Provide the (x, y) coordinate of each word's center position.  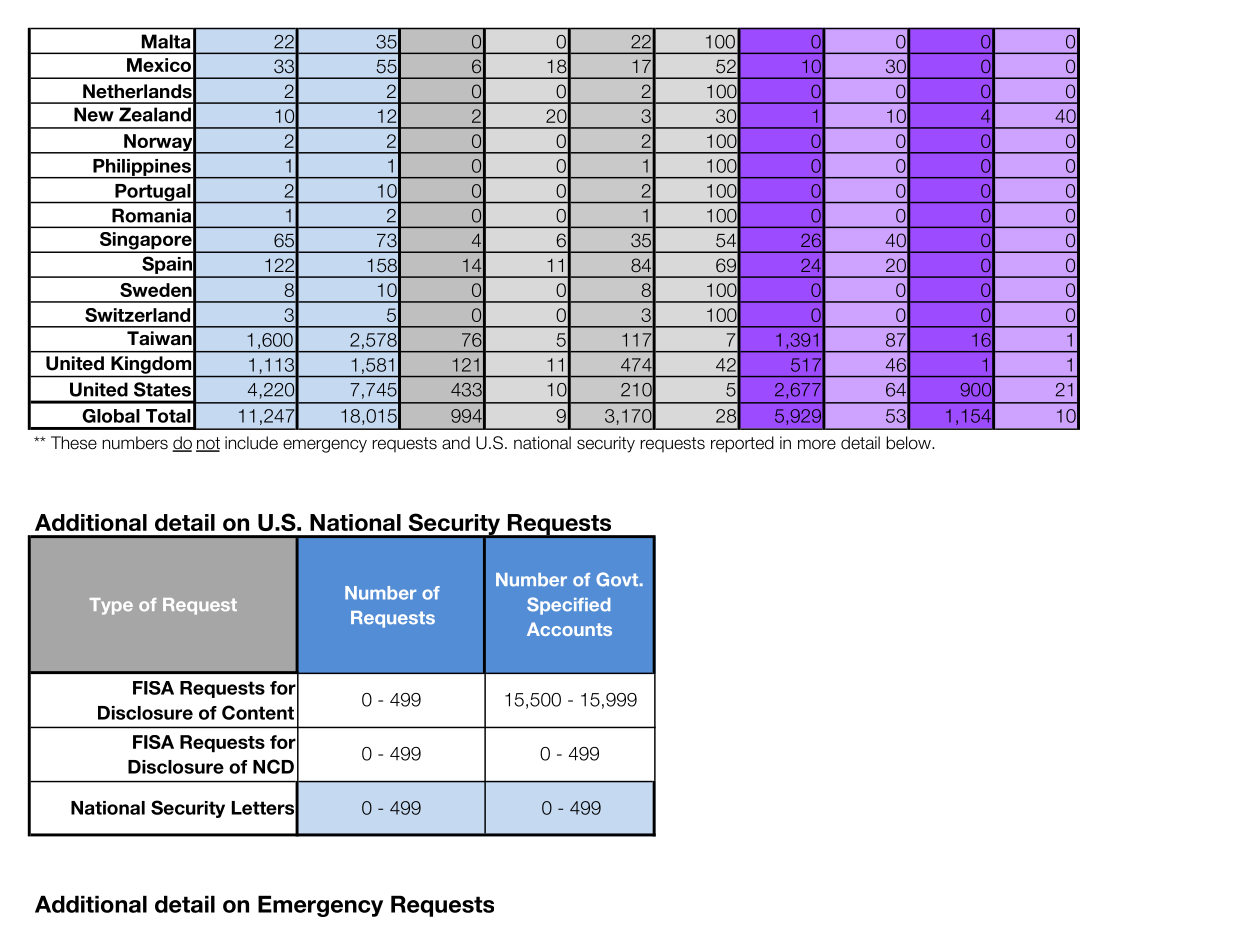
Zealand (155, 114)
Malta (166, 41)
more (817, 444)
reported (742, 444)
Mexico (159, 65)
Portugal (153, 194)
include (251, 443)
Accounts (569, 629)
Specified (568, 606)
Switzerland (137, 315)
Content (258, 712)
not (208, 444)
